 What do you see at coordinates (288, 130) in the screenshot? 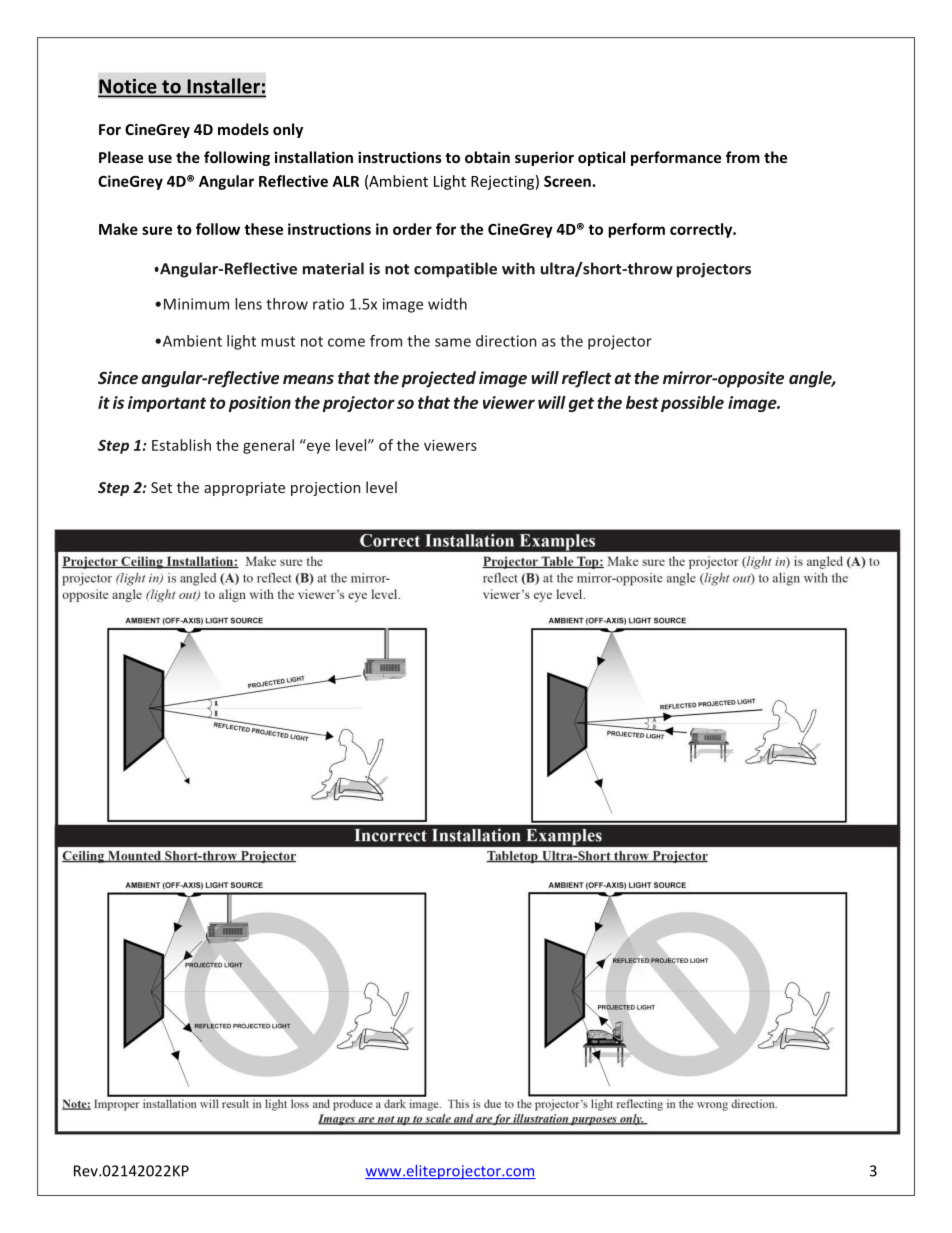
I see `only` at bounding box center [288, 130].
